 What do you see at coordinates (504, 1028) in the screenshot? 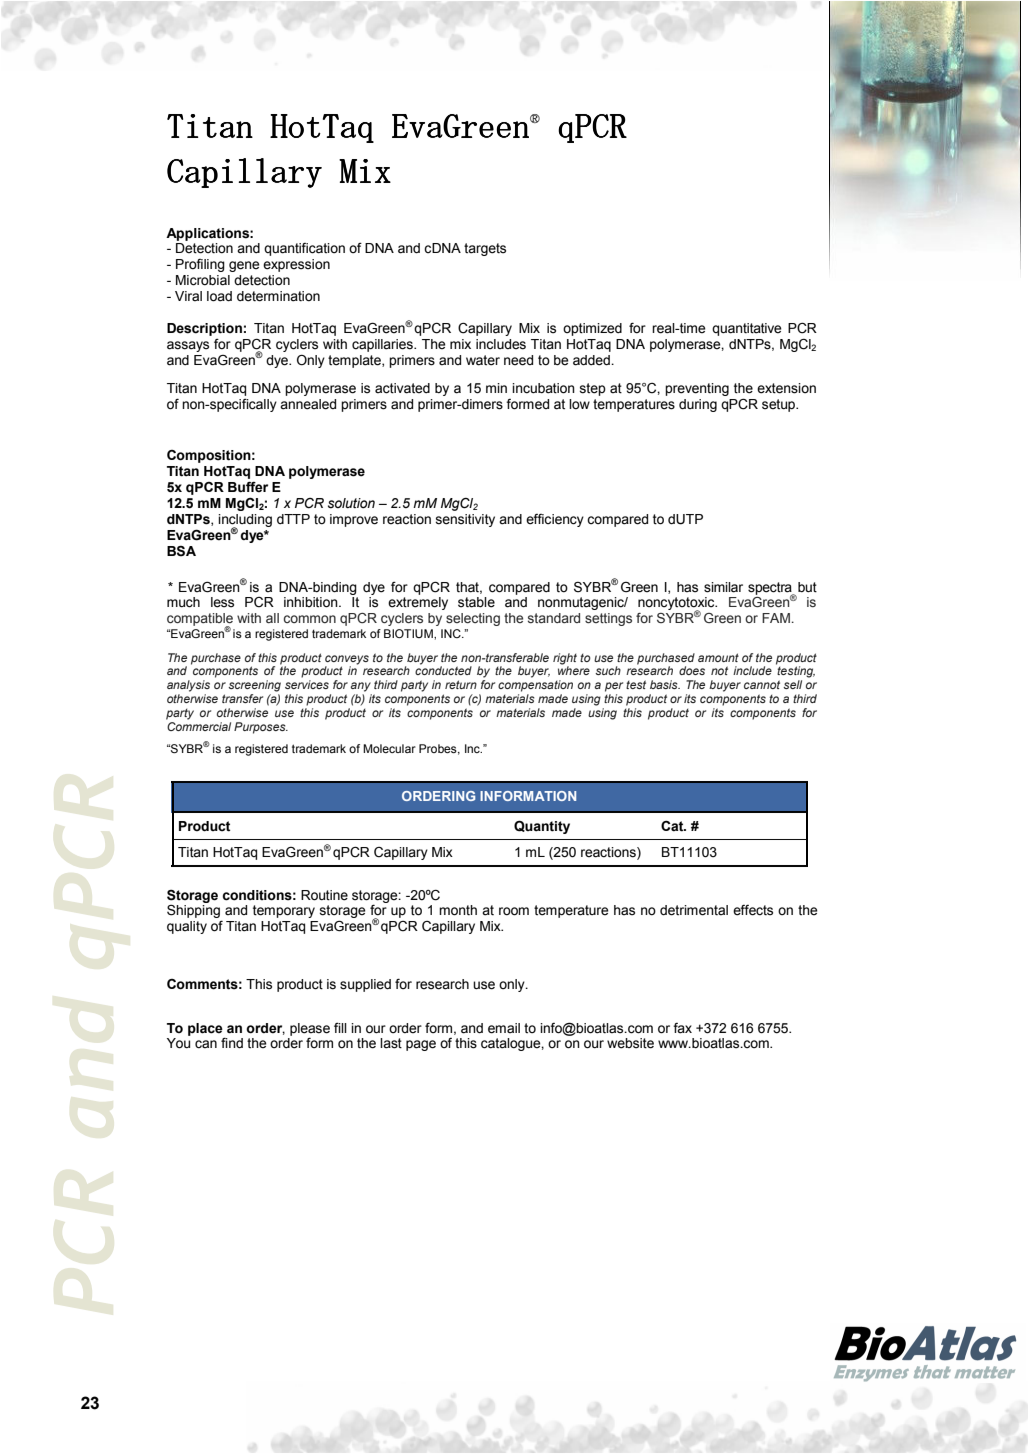
I see `email` at bounding box center [504, 1028].
